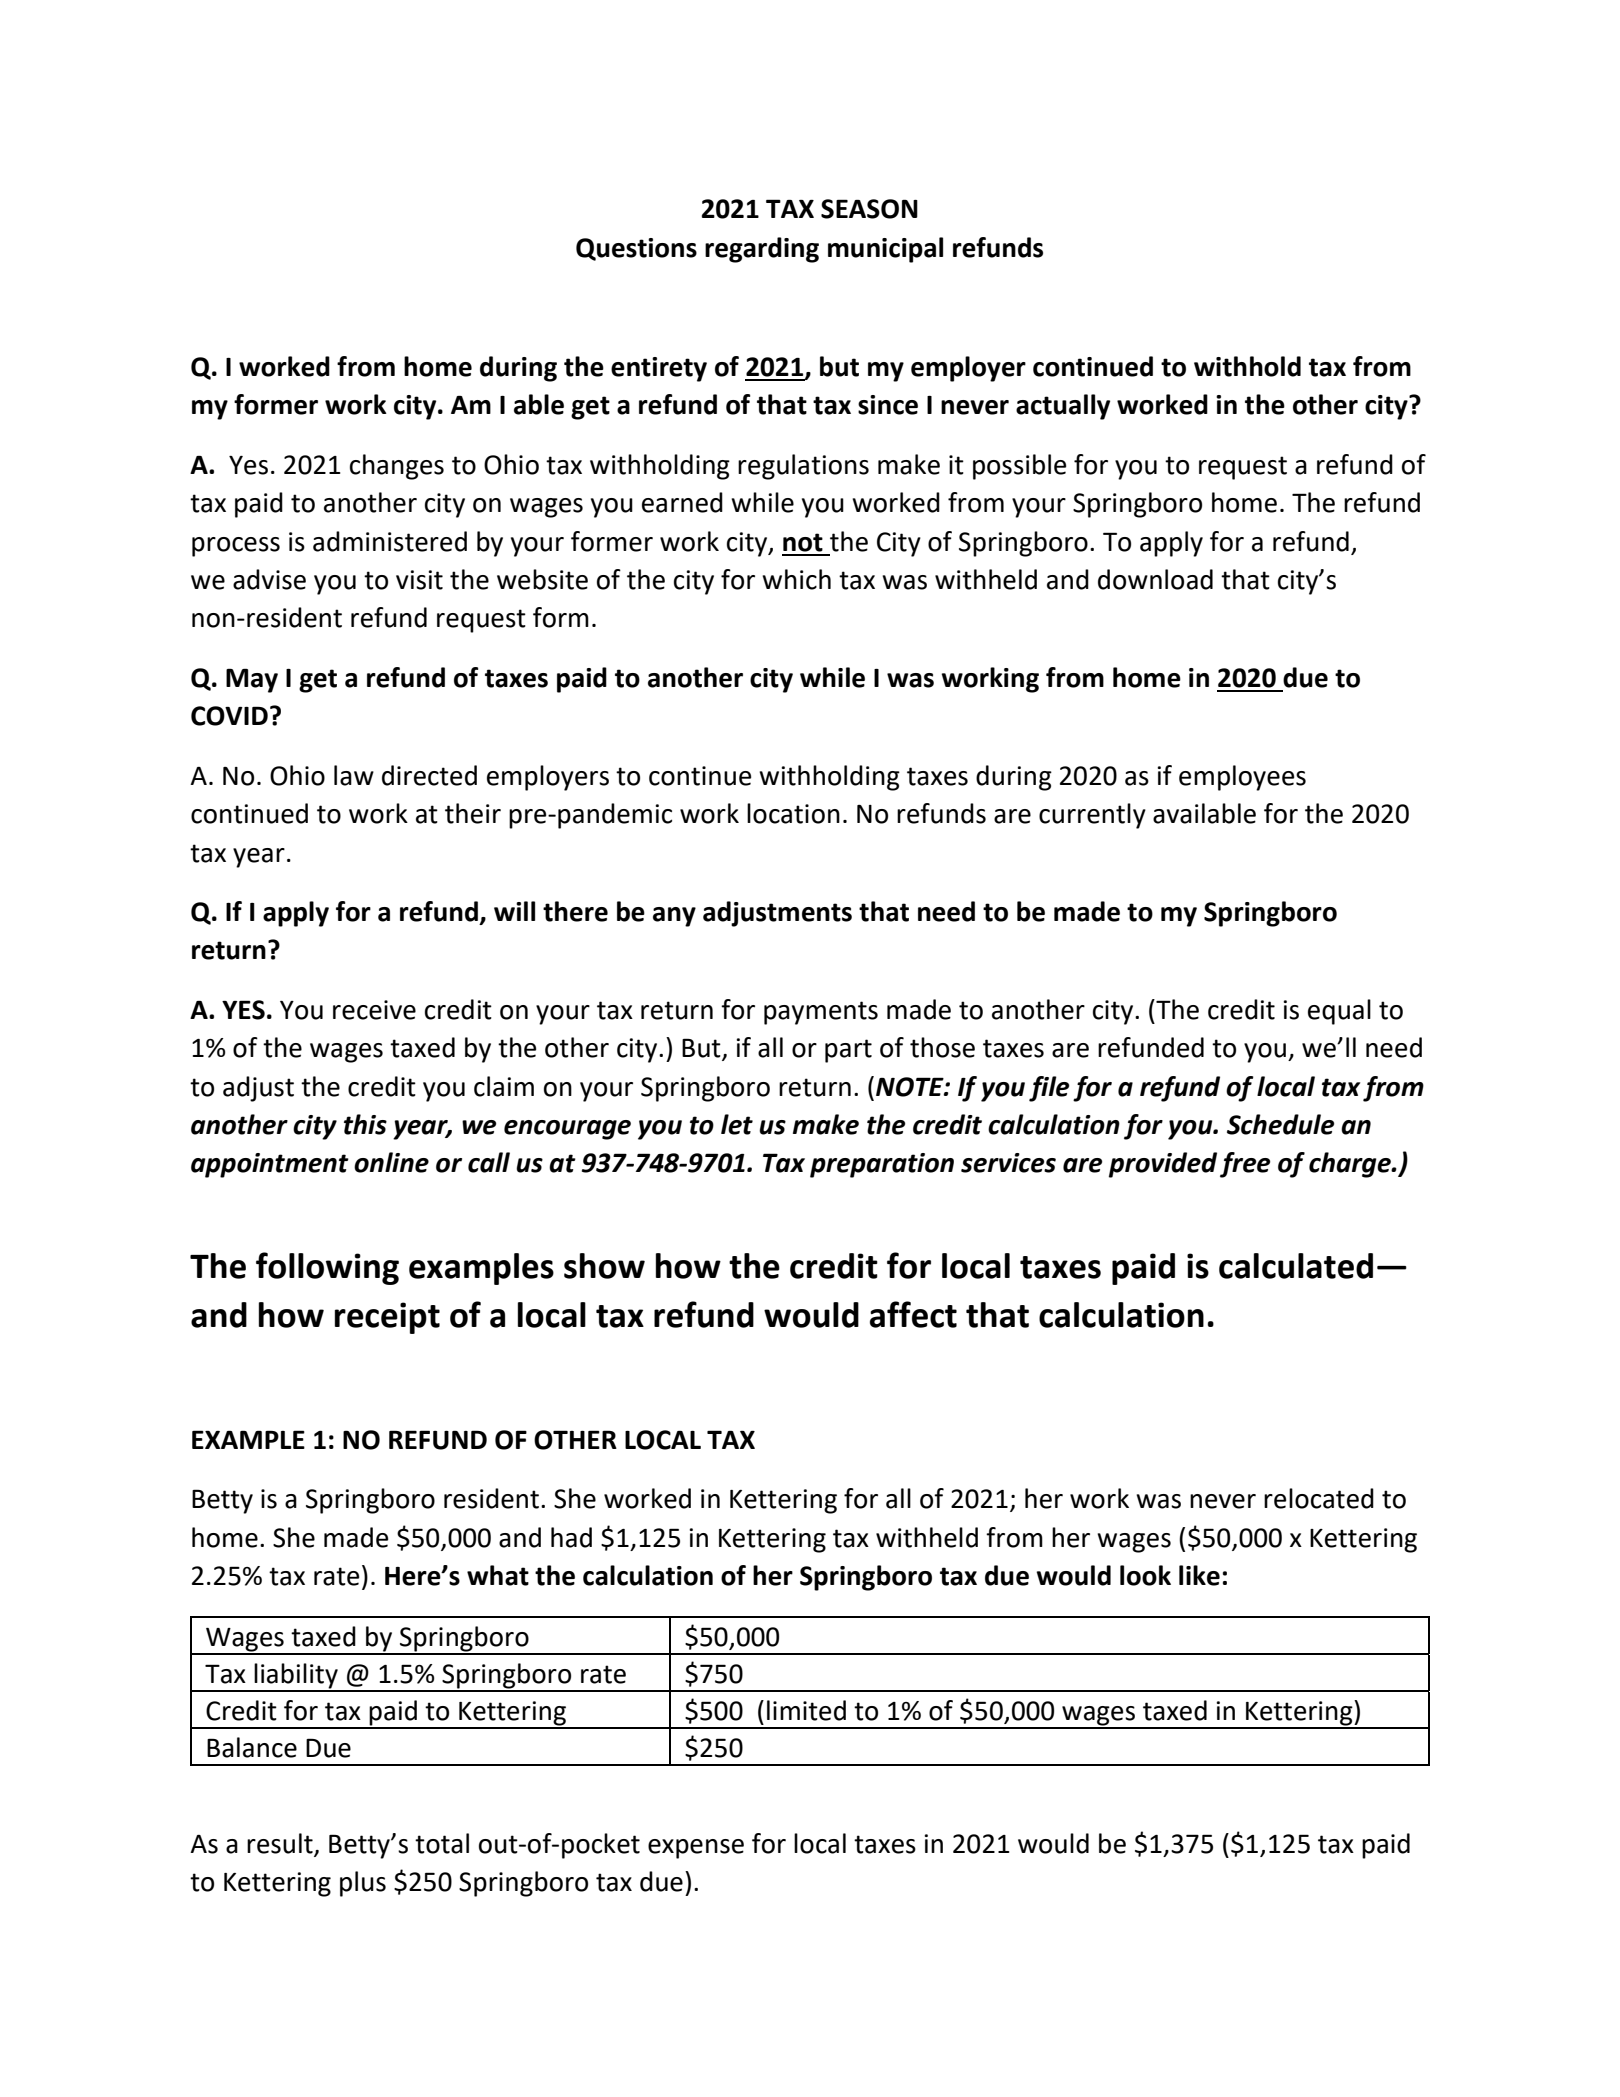 This image has height=2097, width=1620. I want to click on location, so click(793, 813).
